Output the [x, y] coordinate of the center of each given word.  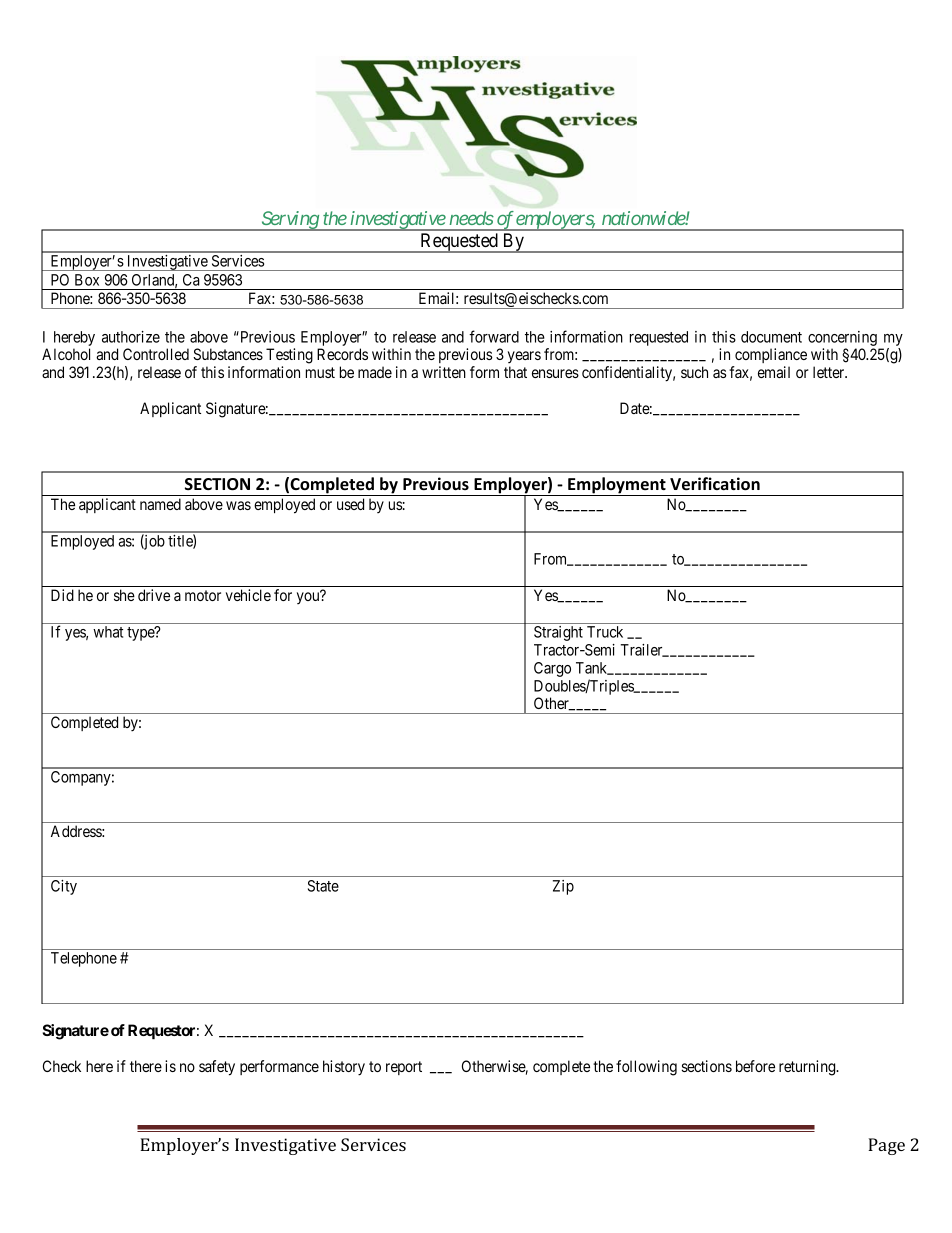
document [771, 337]
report [404, 1068]
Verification [715, 484]
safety [217, 1068]
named [160, 504]
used [350, 504]
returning [808, 1068]
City [64, 887]
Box [87, 280]
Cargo [552, 669]
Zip [563, 887]
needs [471, 218]
